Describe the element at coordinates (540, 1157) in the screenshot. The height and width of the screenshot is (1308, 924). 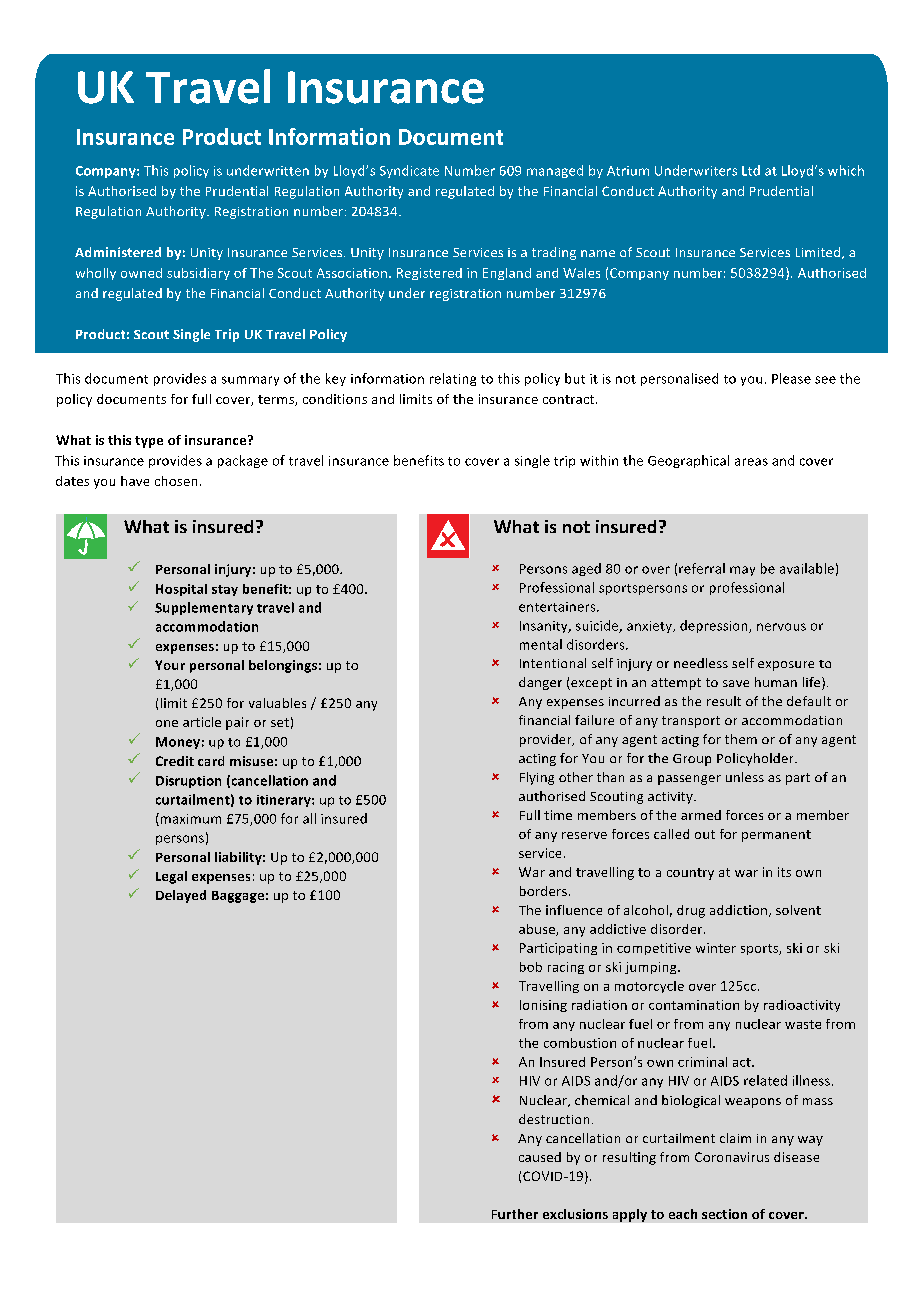
I see `caused` at that location.
